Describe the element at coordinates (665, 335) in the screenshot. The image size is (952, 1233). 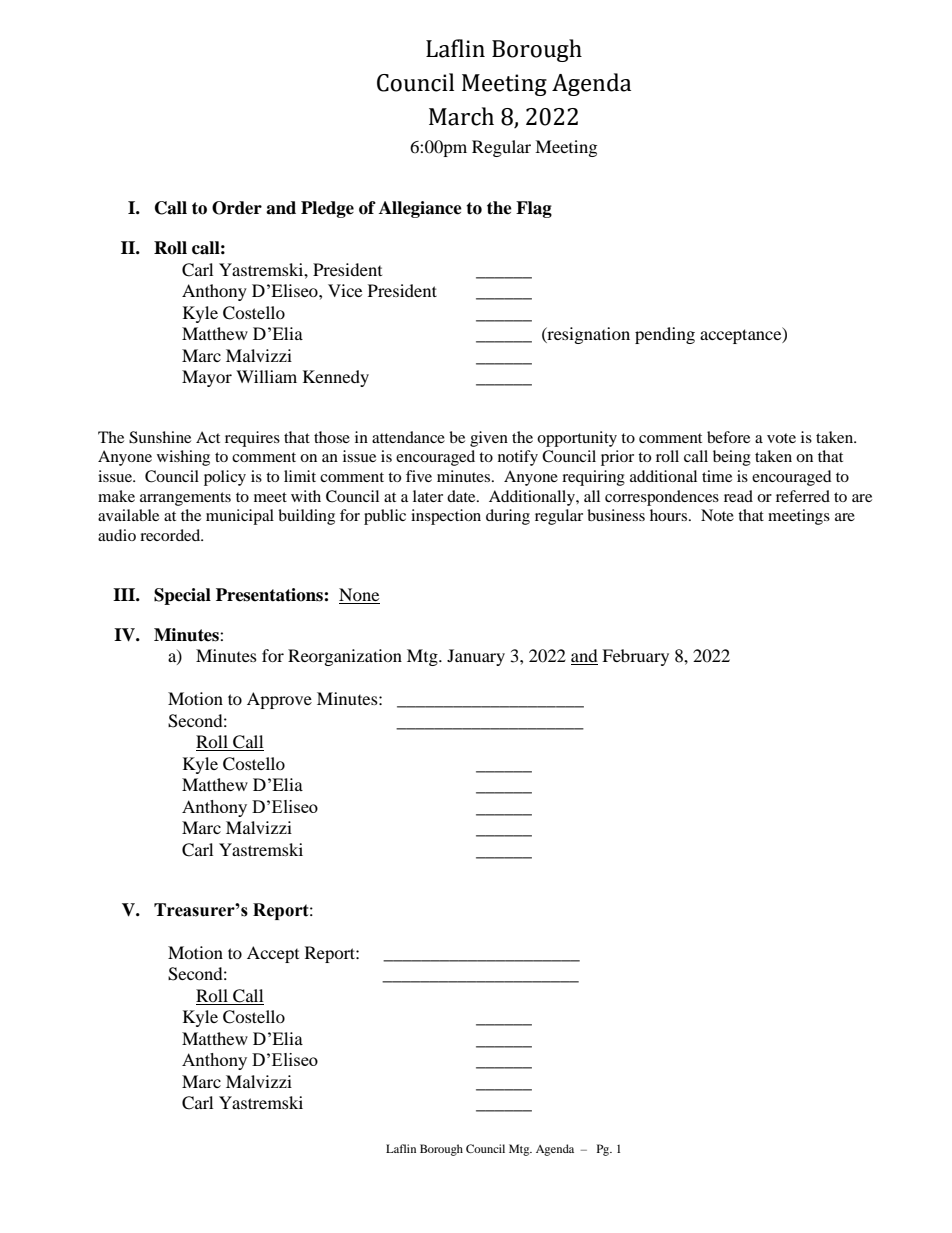
I see `pending` at that location.
